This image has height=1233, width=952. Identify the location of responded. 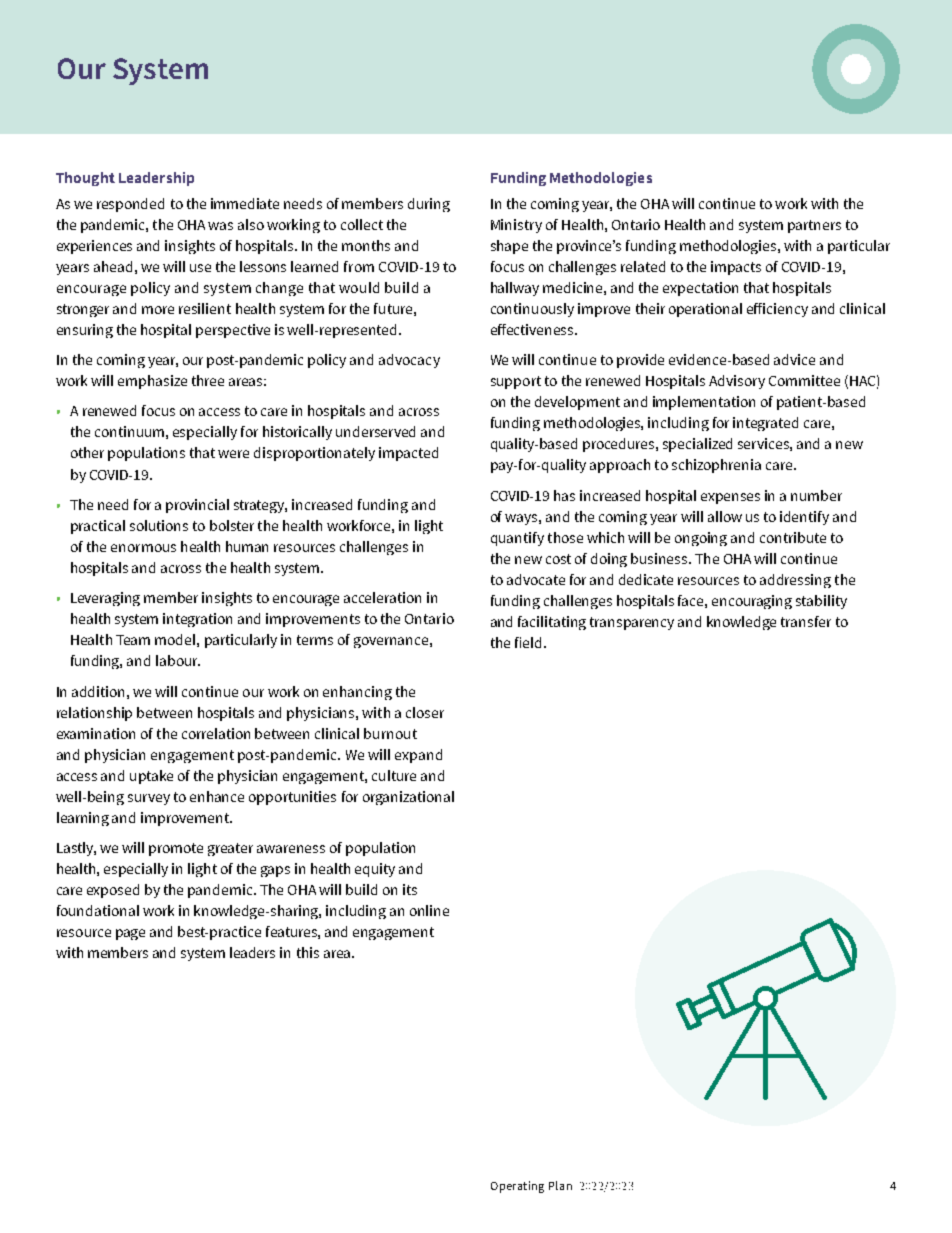
(130, 205).
